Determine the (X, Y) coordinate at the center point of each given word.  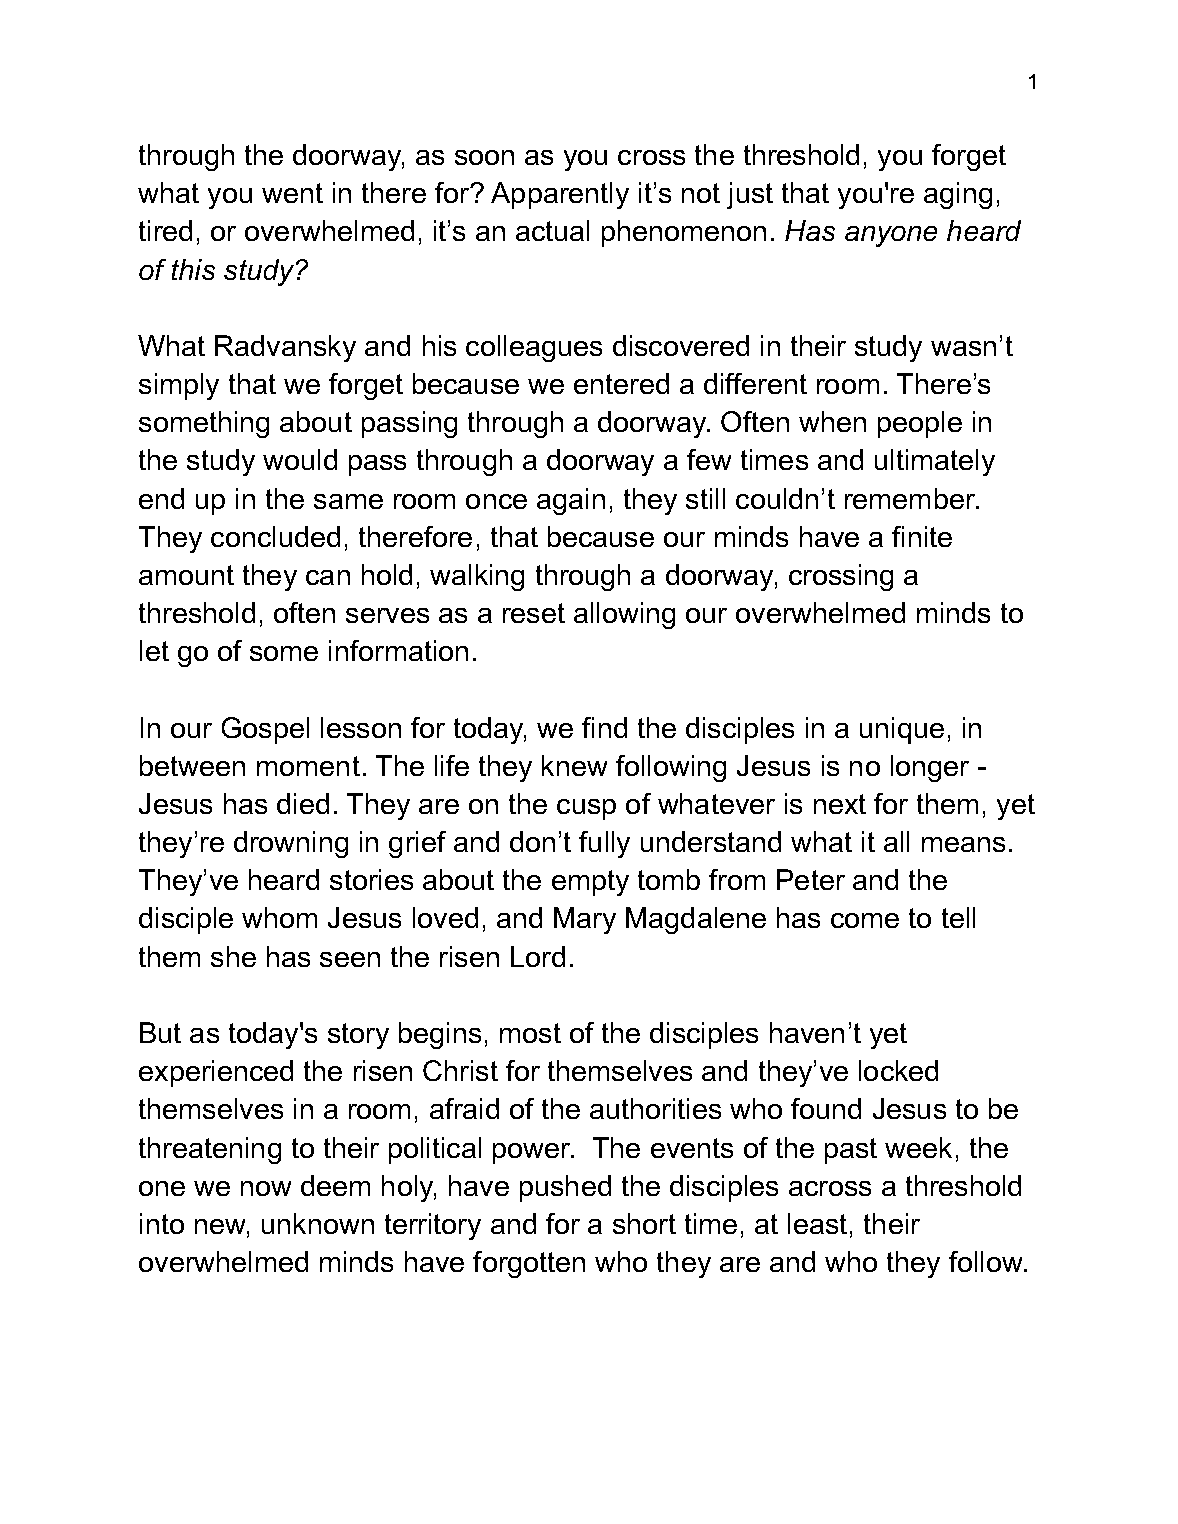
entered (621, 383)
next (840, 804)
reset (534, 613)
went (292, 193)
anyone (891, 236)
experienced (216, 1073)
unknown (318, 1223)
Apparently (560, 195)
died (303, 803)
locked (898, 1070)
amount (186, 575)
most (530, 1033)
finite (922, 536)
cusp (586, 809)
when (832, 421)
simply (179, 386)
